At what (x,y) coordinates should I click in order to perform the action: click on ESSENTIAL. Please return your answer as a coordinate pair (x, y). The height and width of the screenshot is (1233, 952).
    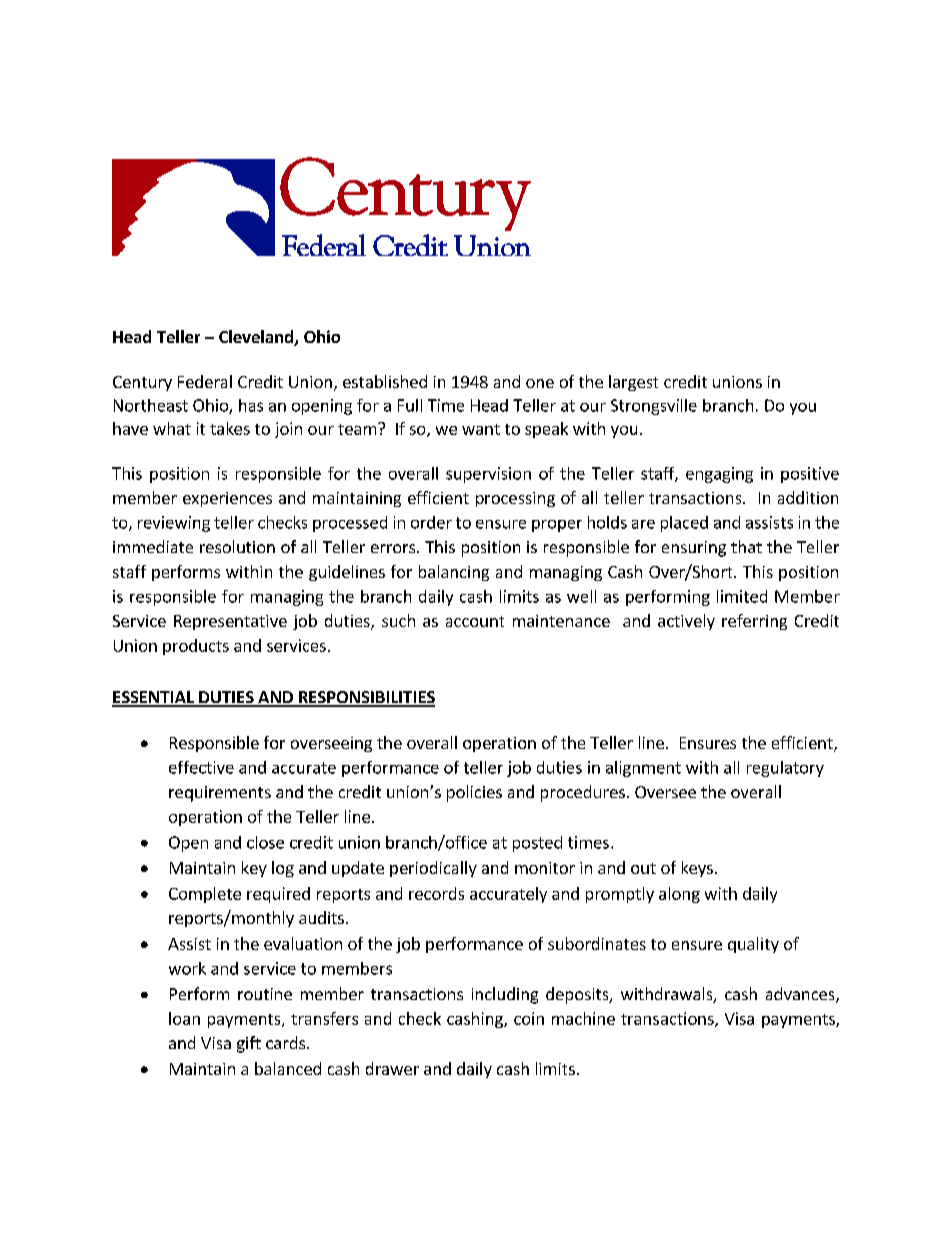
    Looking at the image, I should click on (154, 698).
